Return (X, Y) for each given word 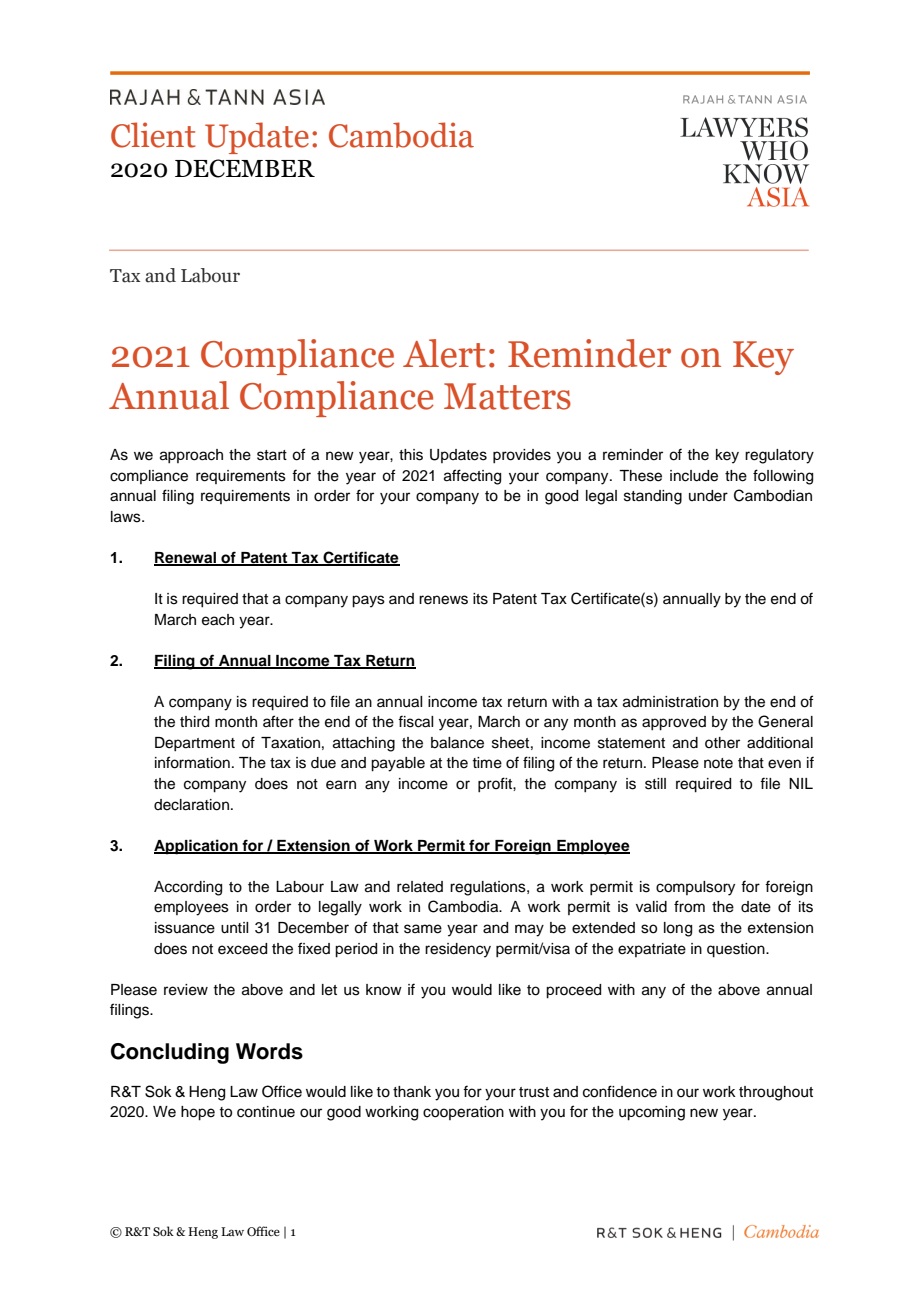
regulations (489, 888)
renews (443, 600)
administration (670, 702)
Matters (507, 396)
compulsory (695, 888)
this (411, 455)
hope (198, 1113)
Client (153, 135)
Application (197, 847)
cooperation (463, 1113)
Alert (444, 353)
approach (191, 456)
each (218, 620)
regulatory (779, 456)
